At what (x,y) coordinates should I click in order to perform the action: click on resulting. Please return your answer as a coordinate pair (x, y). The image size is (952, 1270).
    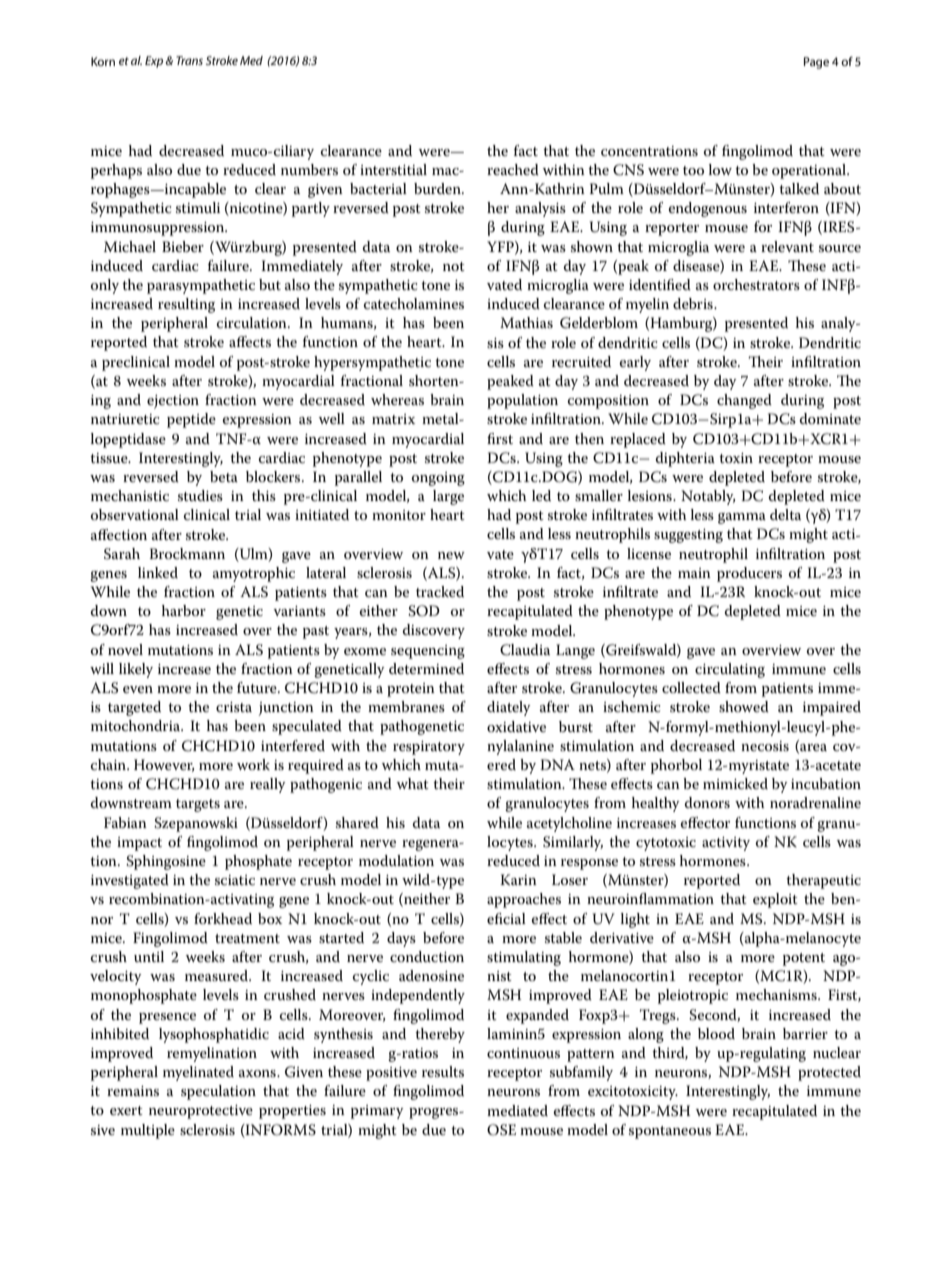
    Looking at the image, I should click on (186, 305).
